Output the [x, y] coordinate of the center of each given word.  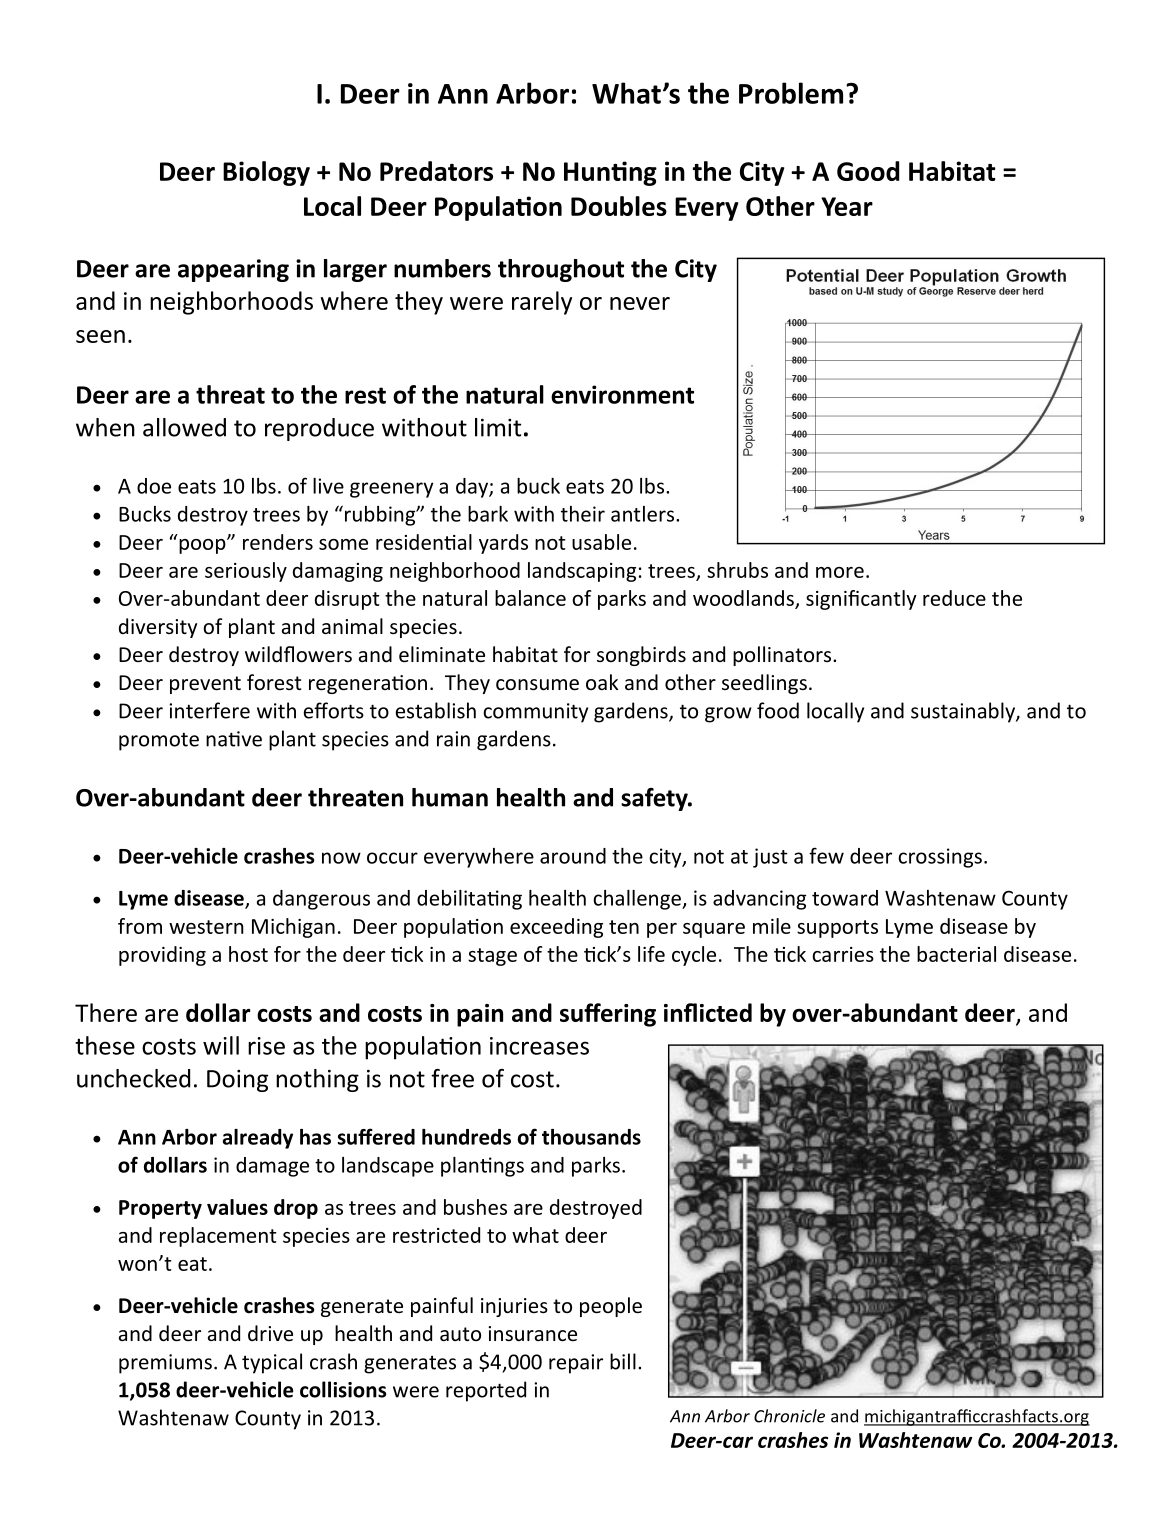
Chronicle [789, 1416]
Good [868, 171]
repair [576, 1364]
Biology [266, 173]
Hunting [610, 173]
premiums [165, 1364]
